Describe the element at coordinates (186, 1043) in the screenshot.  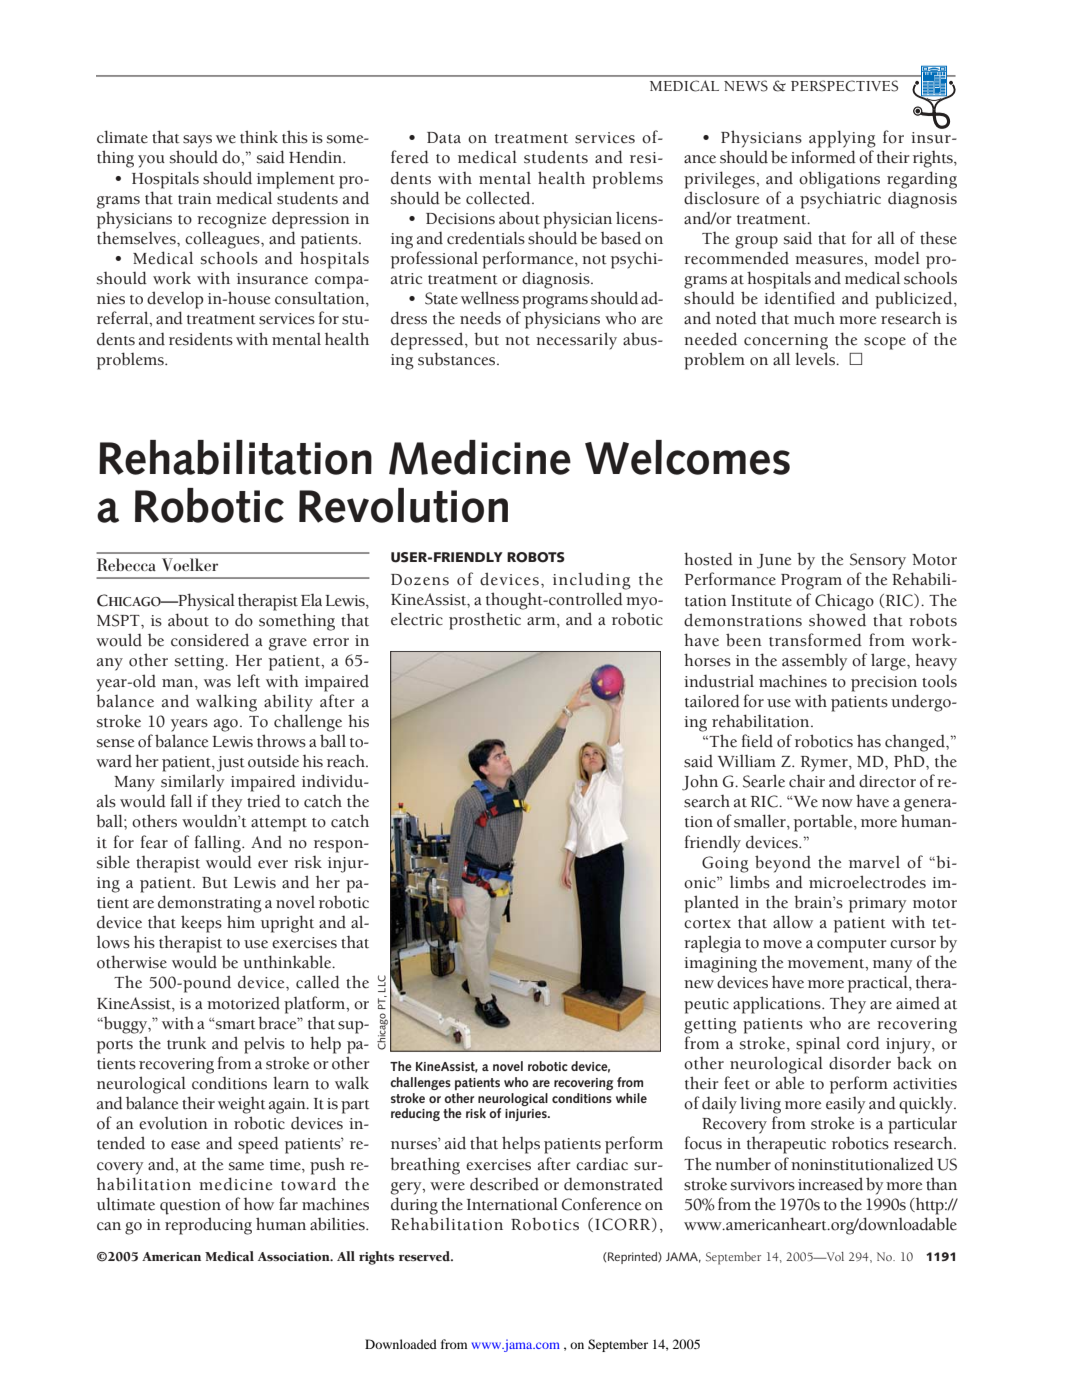
I see `trunk` at that location.
